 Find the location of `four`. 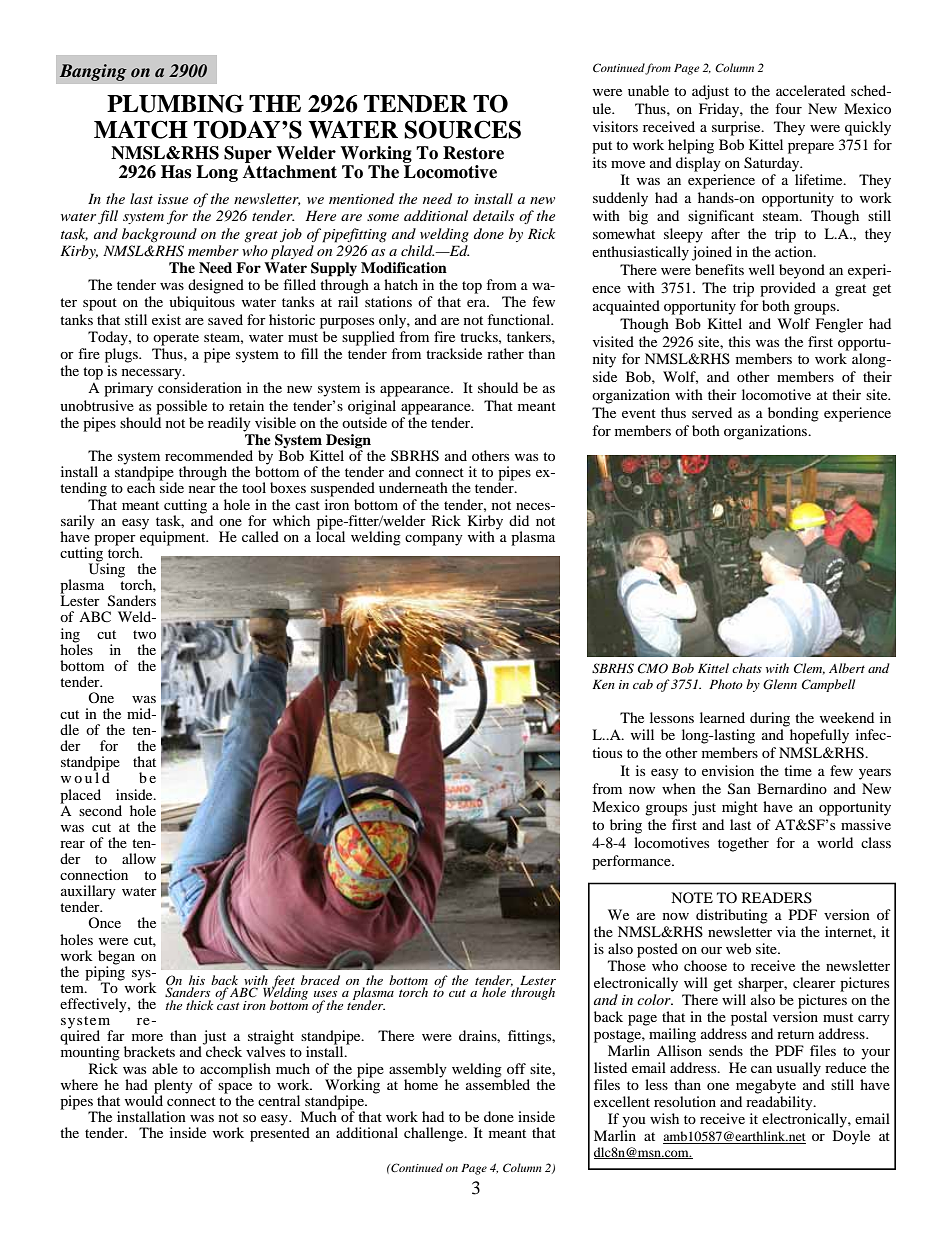

four is located at coordinates (788, 108).
